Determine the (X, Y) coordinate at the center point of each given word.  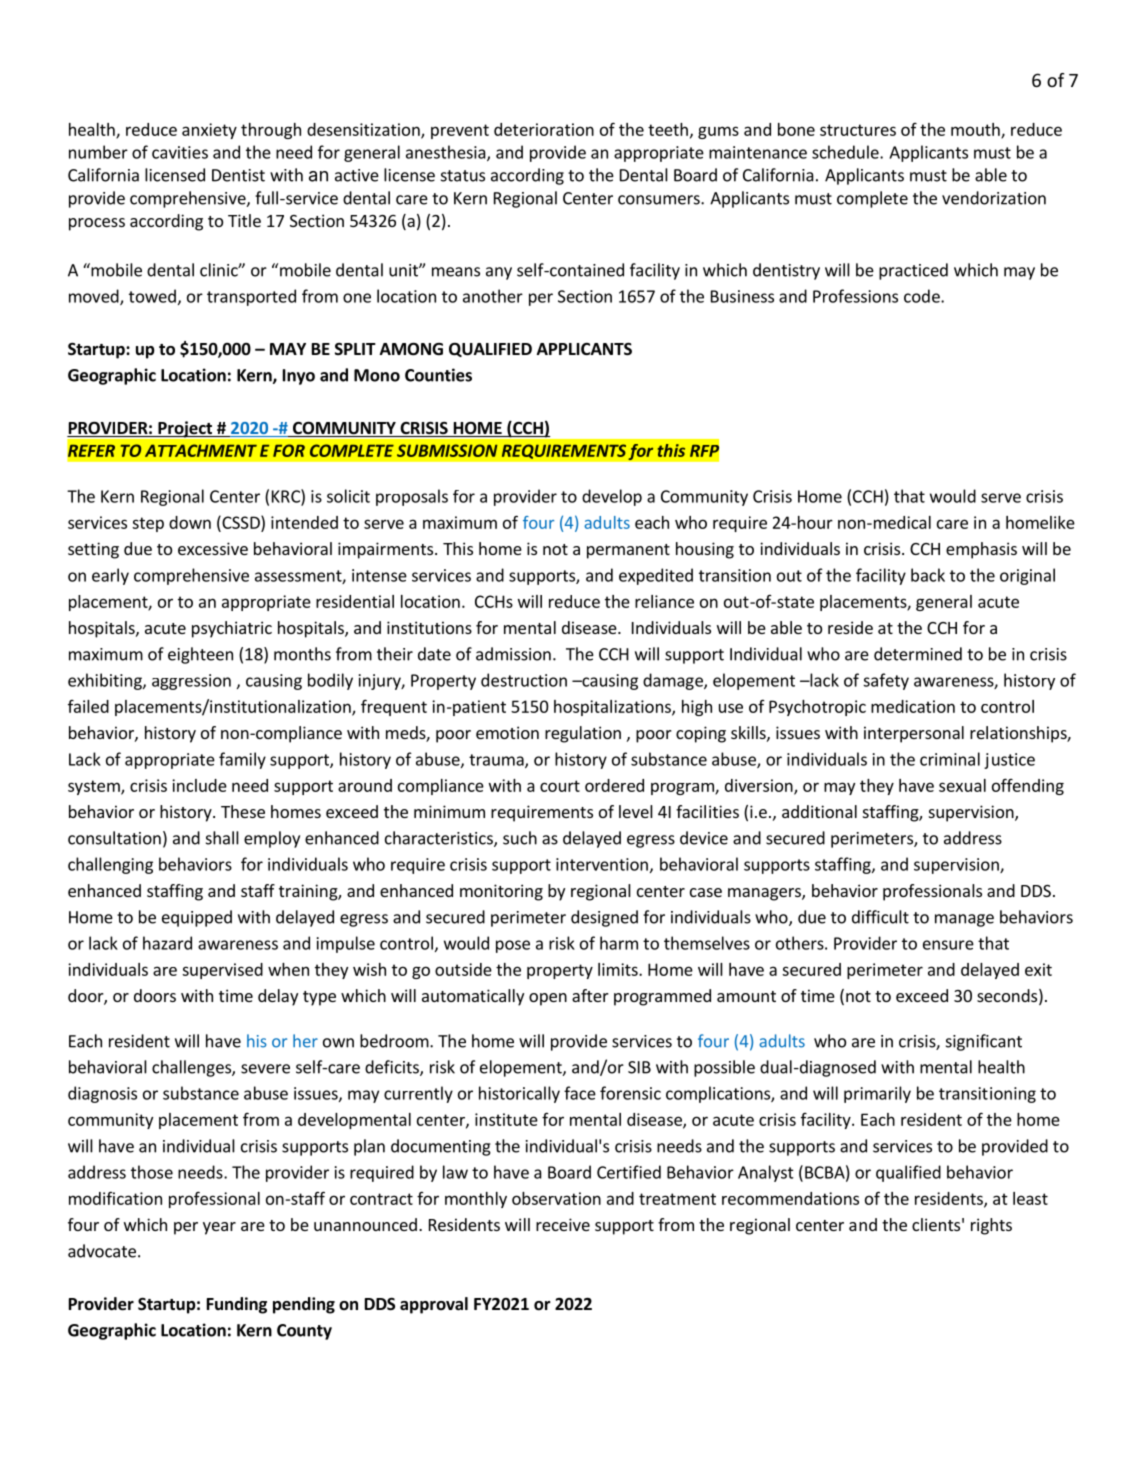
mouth (976, 130)
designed (604, 918)
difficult (880, 917)
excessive (213, 548)
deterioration (544, 129)
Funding (237, 1305)
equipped (197, 918)
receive (563, 1224)
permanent (628, 551)
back (928, 575)
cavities (180, 152)
